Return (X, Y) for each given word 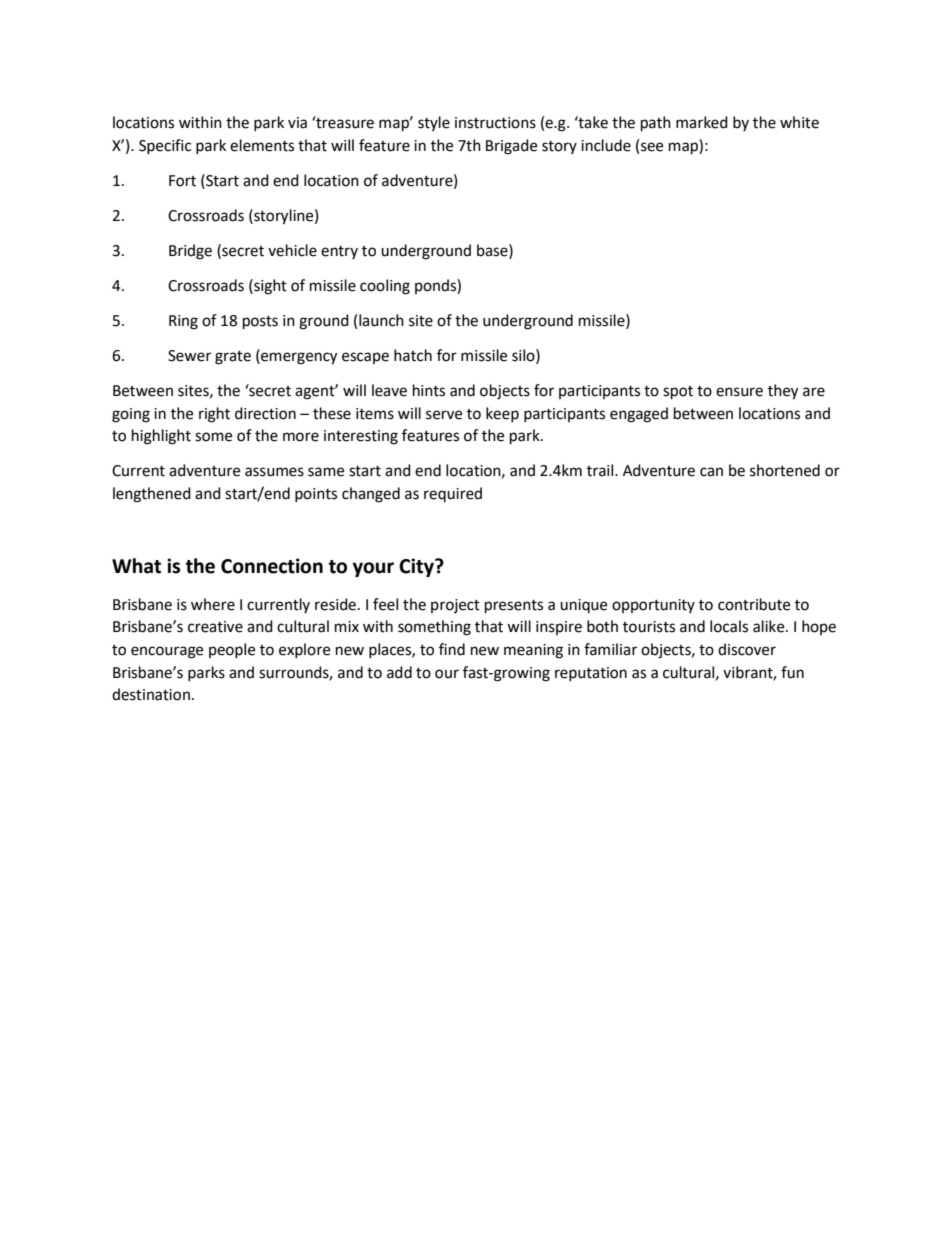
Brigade (511, 147)
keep (502, 414)
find (452, 649)
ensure (739, 392)
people (232, 650)
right (214, 415)
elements (262, 145)
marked (702, 122)
